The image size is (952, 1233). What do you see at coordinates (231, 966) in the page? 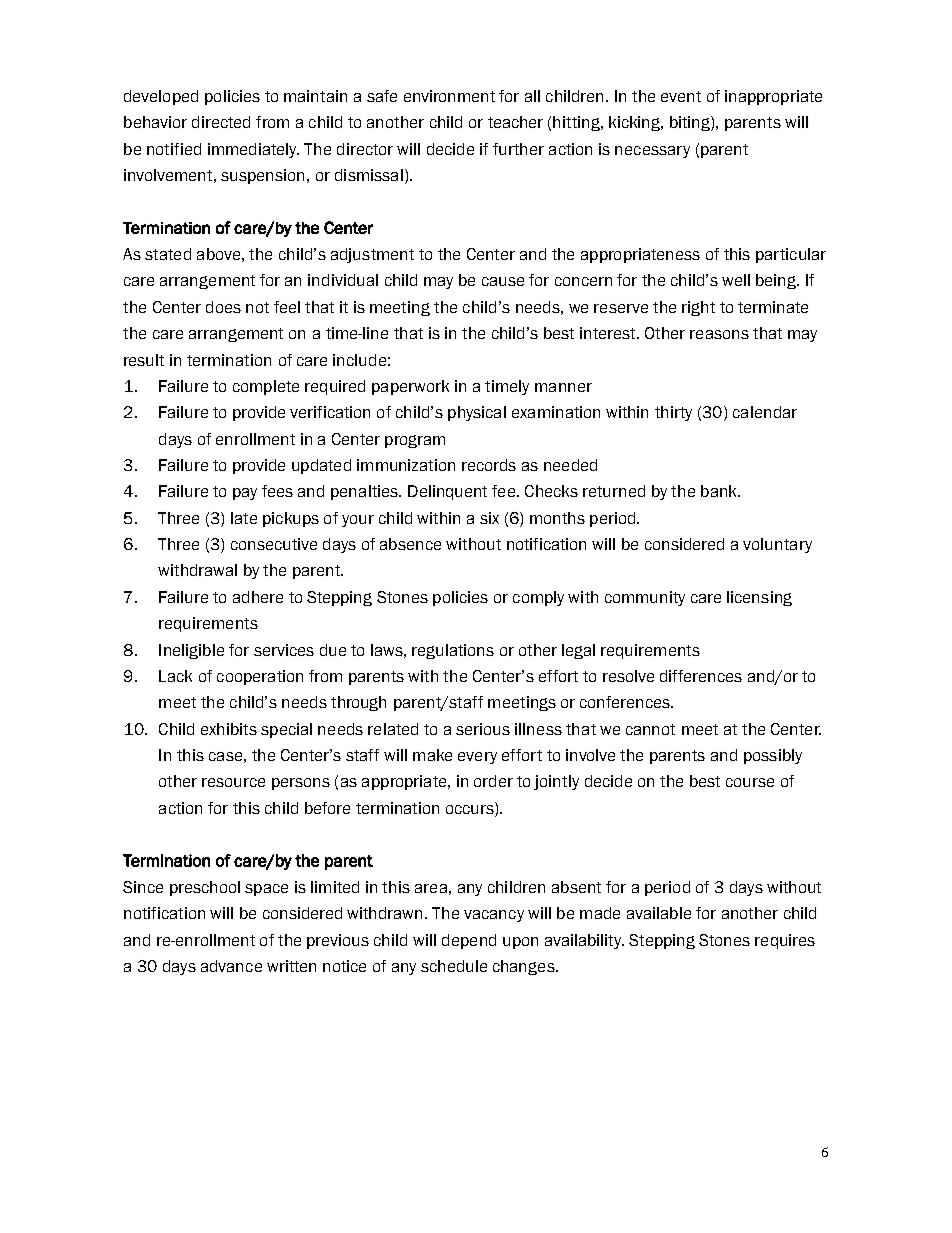
I see `advance` at bounding box center [231, 966].
